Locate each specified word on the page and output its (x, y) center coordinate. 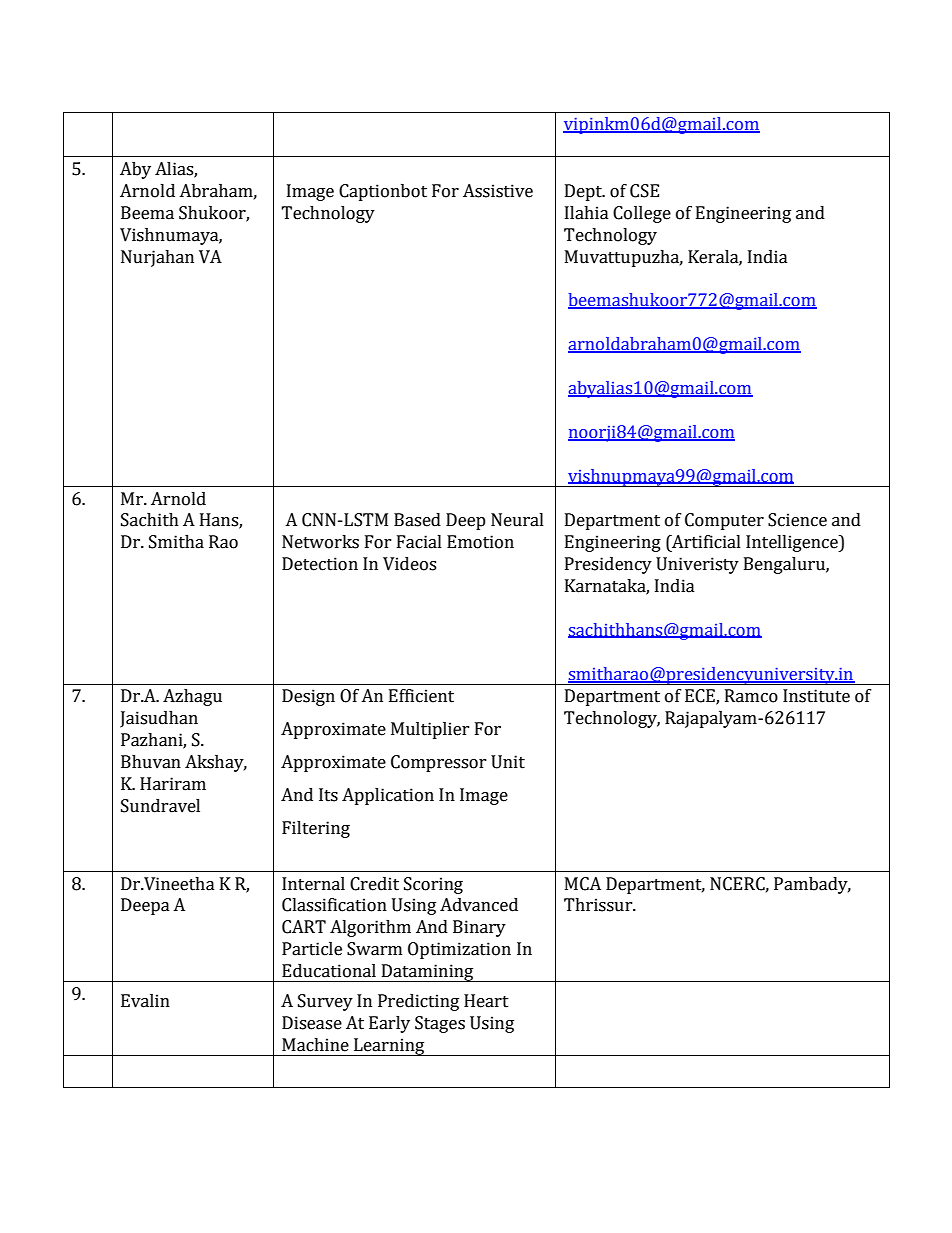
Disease (312, 1023)
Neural (517, 520)
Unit (508, 762)
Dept (585, 192)
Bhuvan (151, 762)
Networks (320, 542)
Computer (724, 521)
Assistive (498, 191)
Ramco (751, 696)
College (642, 214)
